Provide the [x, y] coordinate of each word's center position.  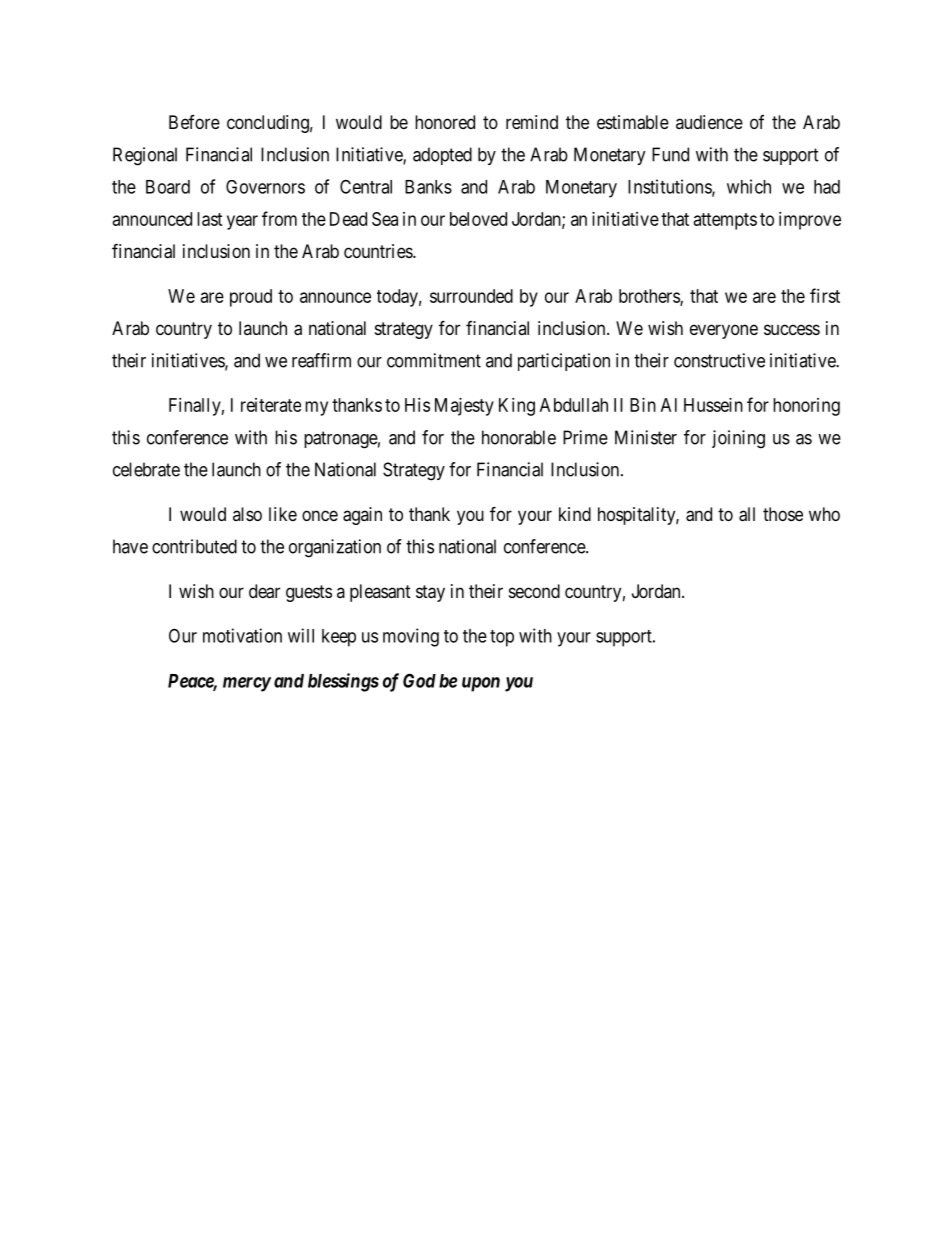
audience [709, 122]
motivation [242, 635]
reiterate [271, 405]
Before [194, 122]
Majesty [464, 407]
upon [481, 684]
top [502, 638]
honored [445, 122]
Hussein [713, 405]
